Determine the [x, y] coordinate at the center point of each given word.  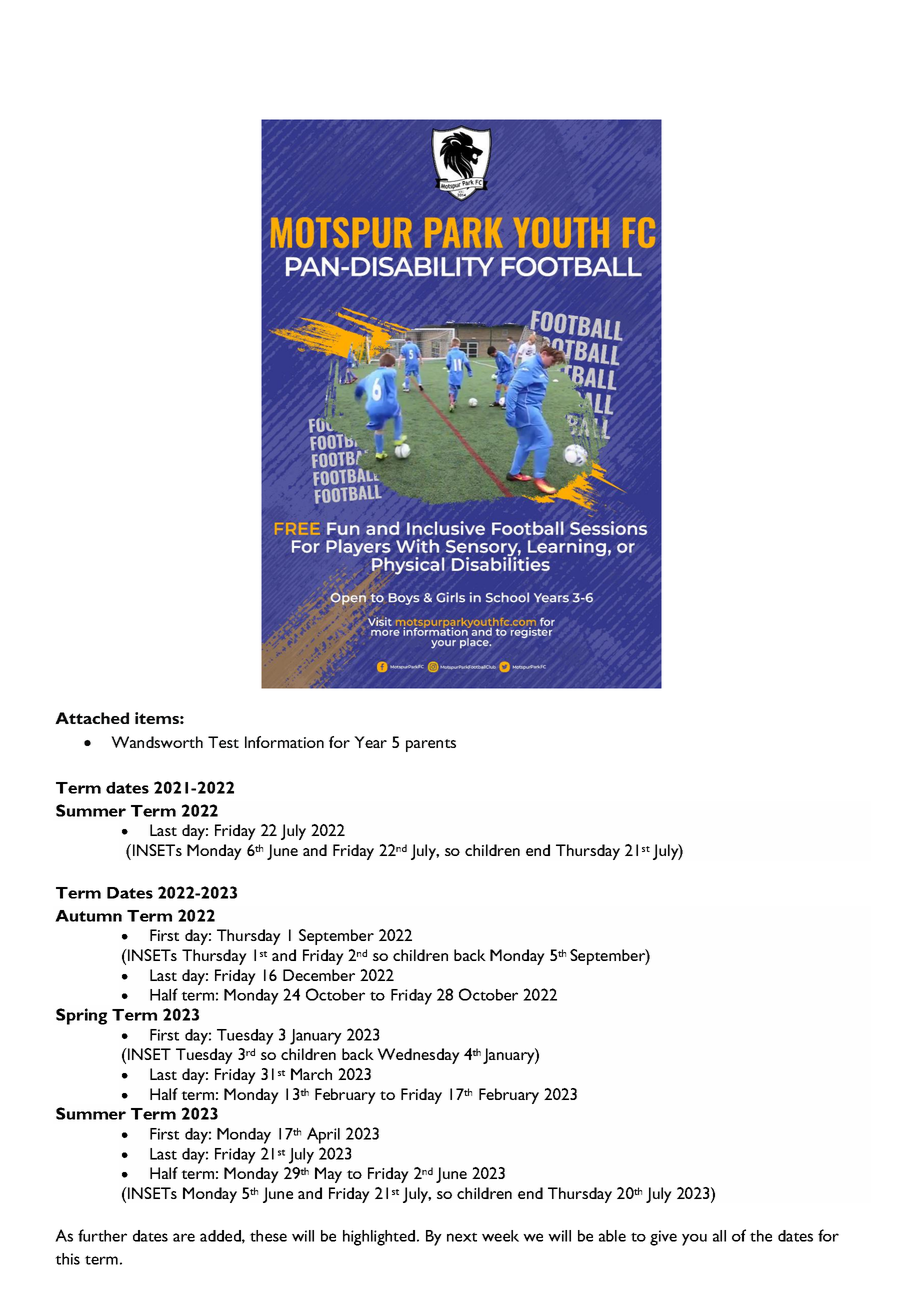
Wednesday [418, 1056]
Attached [92, 718]
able [612, 1236]
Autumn [88, 916]
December [319, 975]
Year [370, 742]
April [323, 1135]
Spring [81, 1016]
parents [431, 745]
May [328, 1175]
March [311, 1074]
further [102, 1235]
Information [284, 742]
